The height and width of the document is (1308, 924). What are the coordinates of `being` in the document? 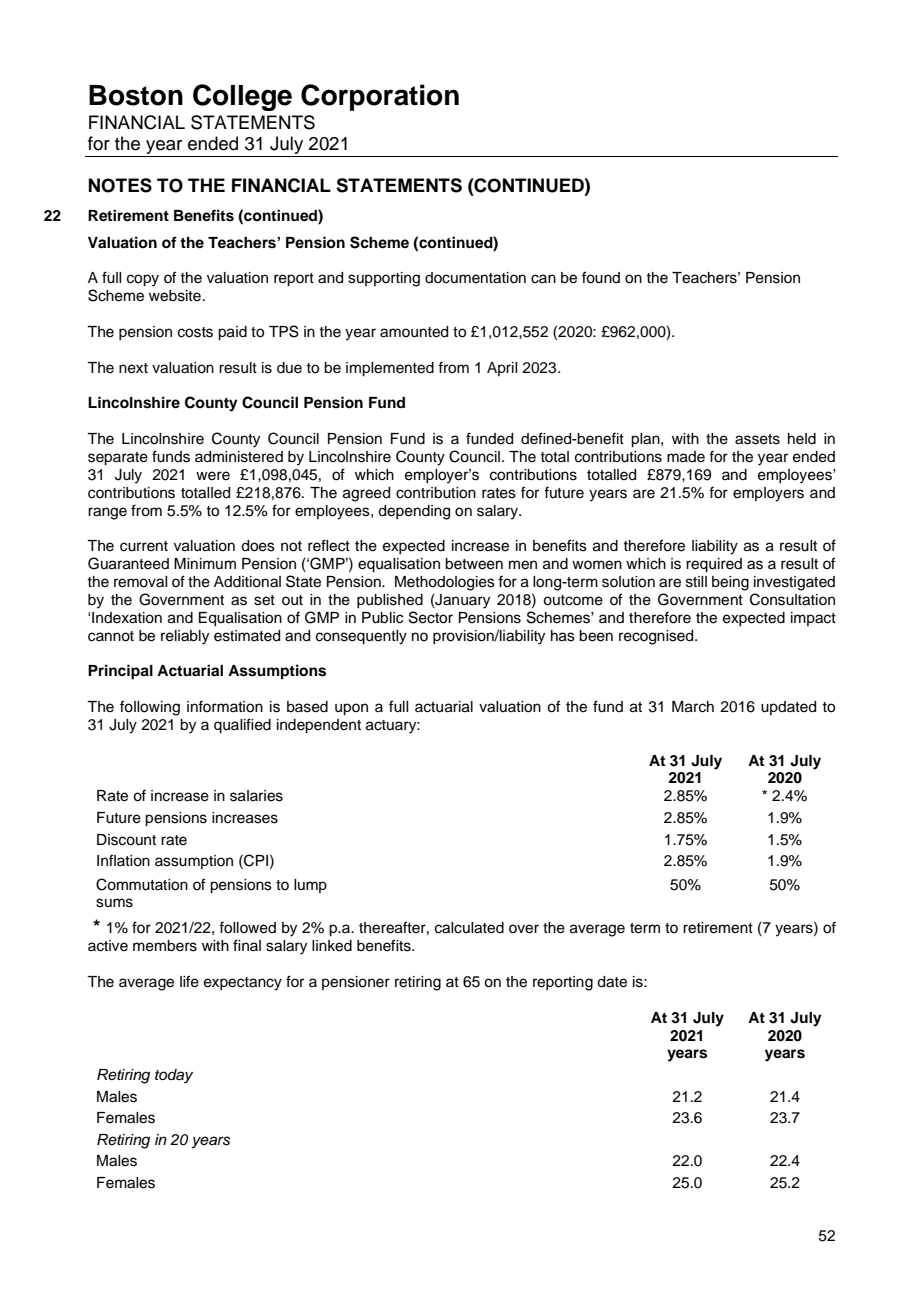 It's located at (730, 583).
